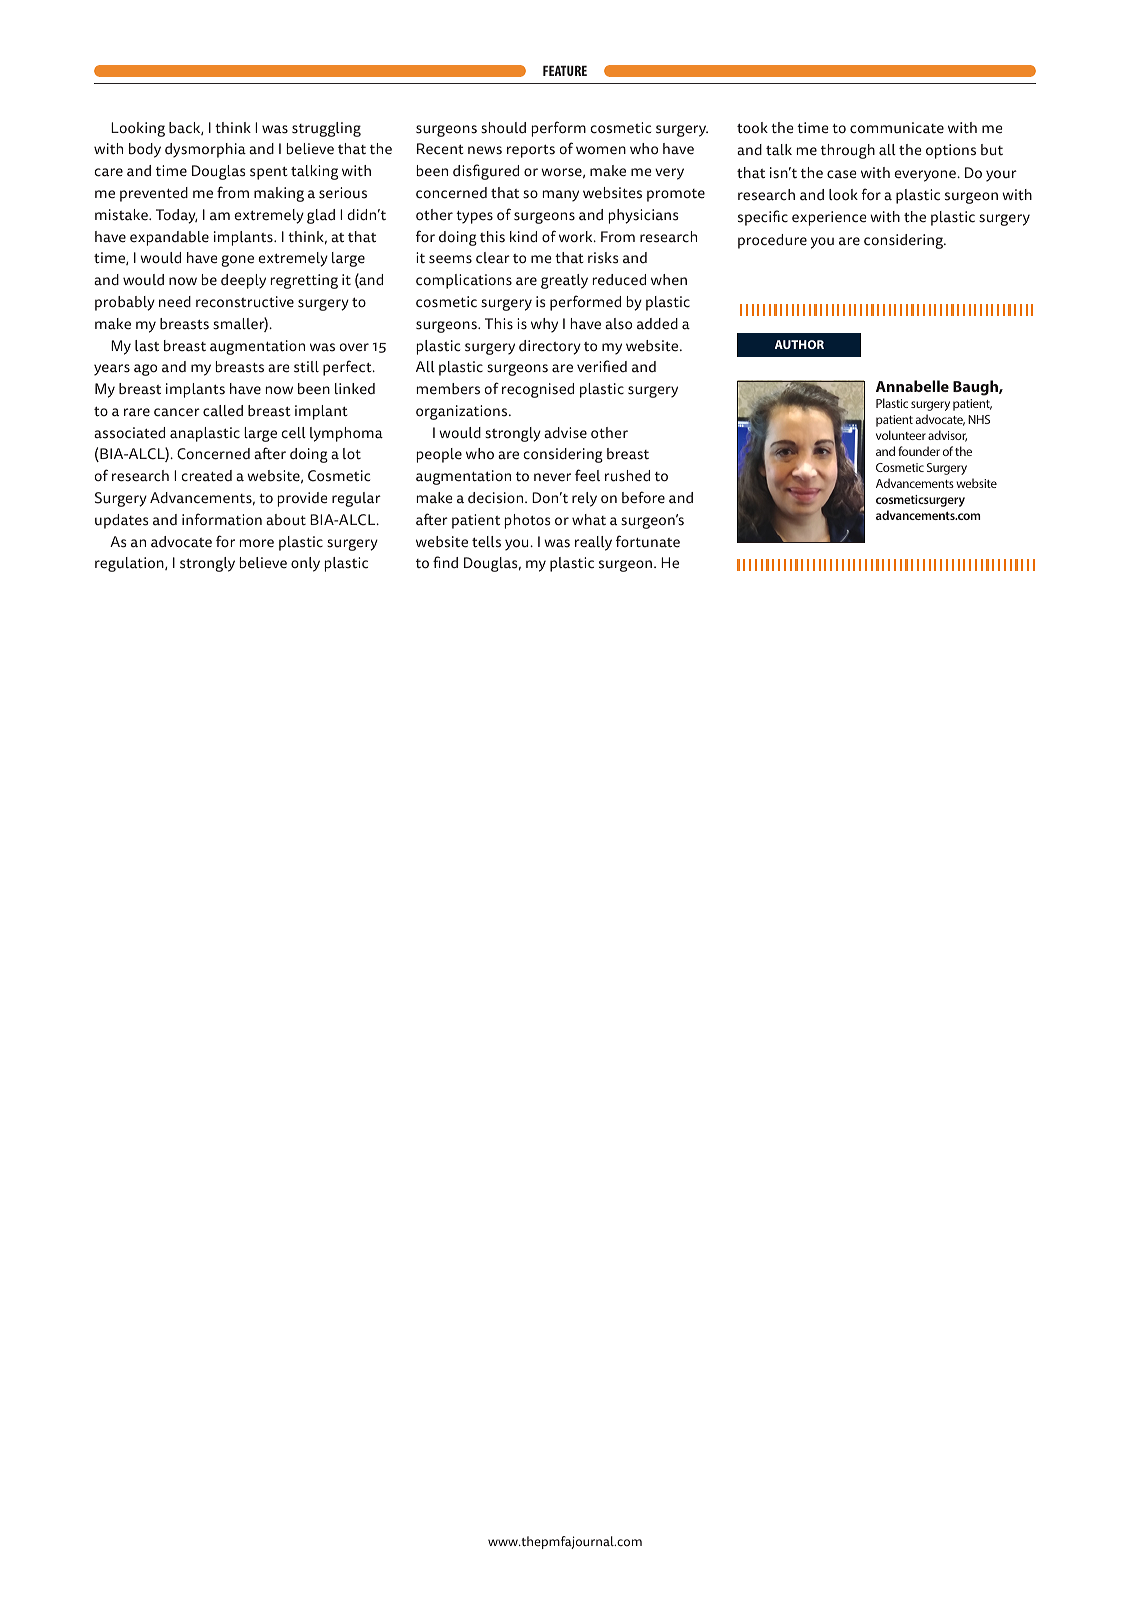 The height and width of the image is (1599, 1130). What do you see at coordinates (565, 70) in the image?
I see `FEATURE` at bounding box center [565, 70].
